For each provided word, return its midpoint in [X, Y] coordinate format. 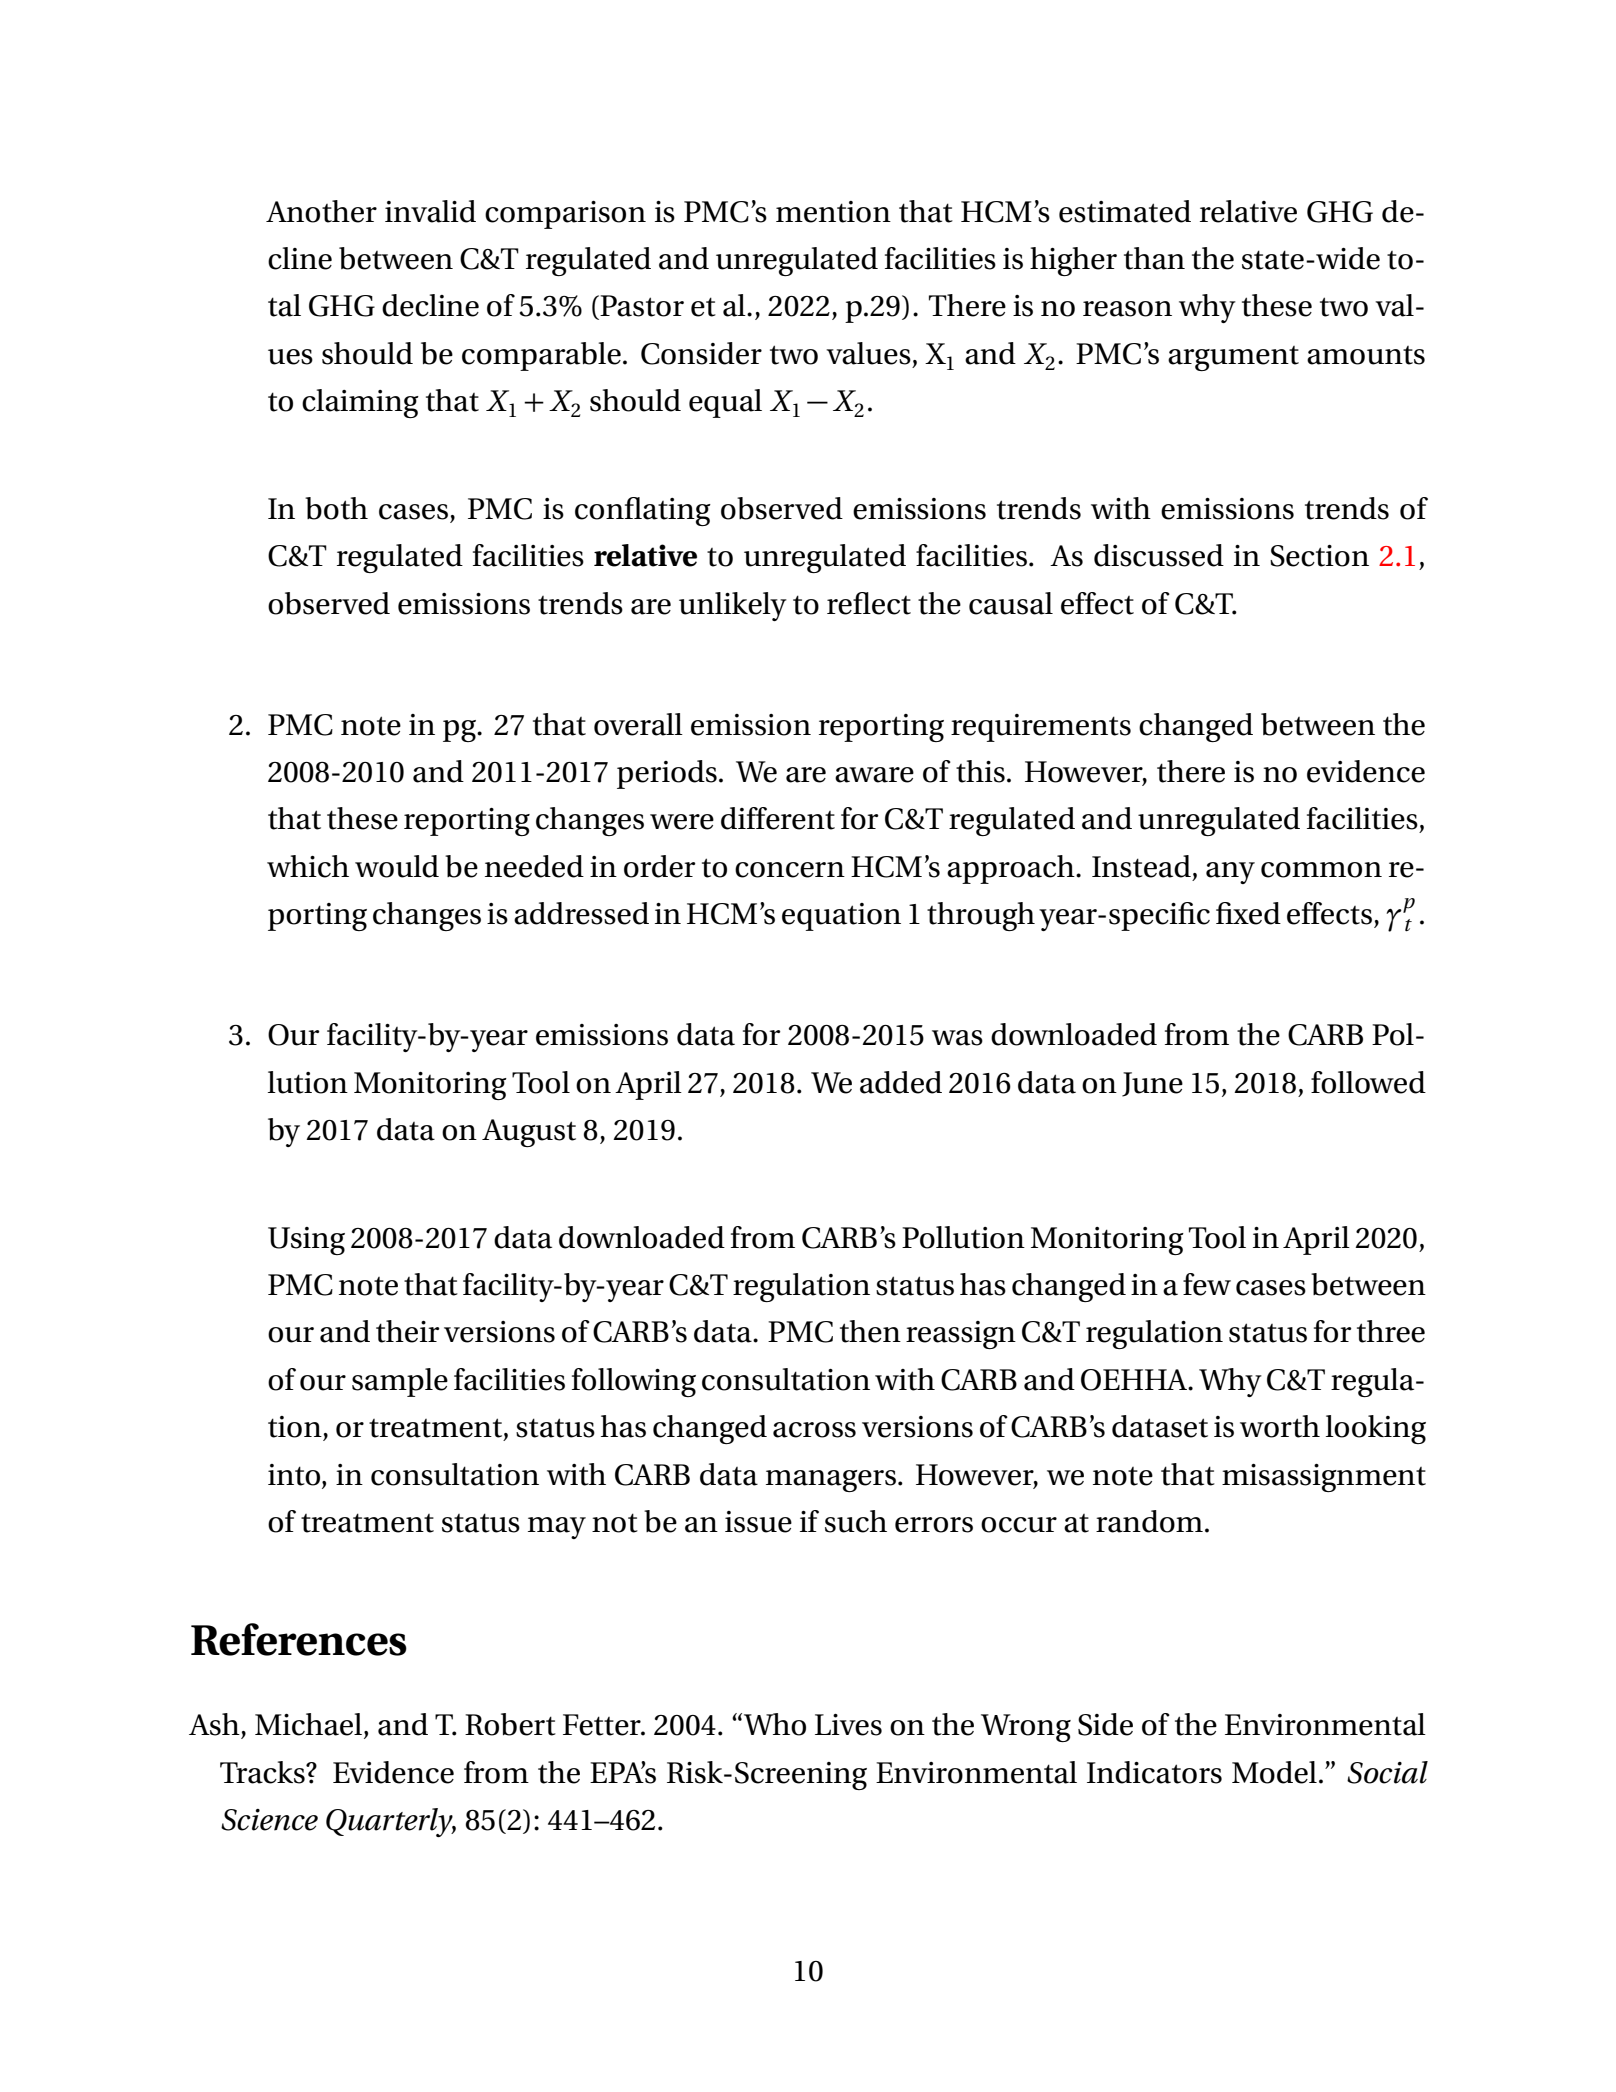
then [870, 1331]
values [868, 353]
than [1154, 258]
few [1207, 1284]
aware [874, 775]
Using [306, 1241]
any [1230, 873]
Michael [310, 1725]
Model [1274, 1772]
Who [775, 1724]
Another [321, 211]
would [397, 866]
